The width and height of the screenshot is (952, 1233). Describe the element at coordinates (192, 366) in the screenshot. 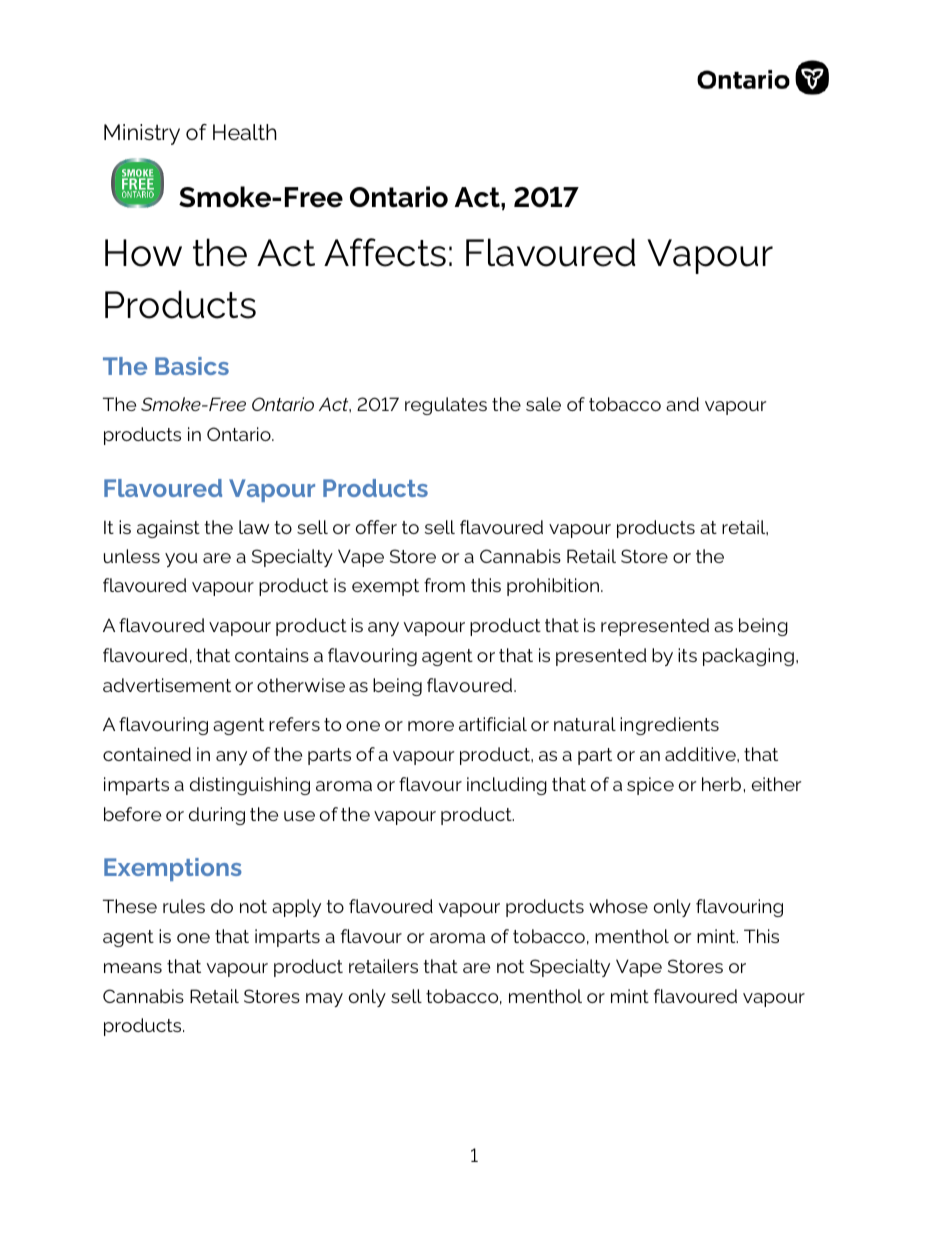

I see `Basics` at that location.
